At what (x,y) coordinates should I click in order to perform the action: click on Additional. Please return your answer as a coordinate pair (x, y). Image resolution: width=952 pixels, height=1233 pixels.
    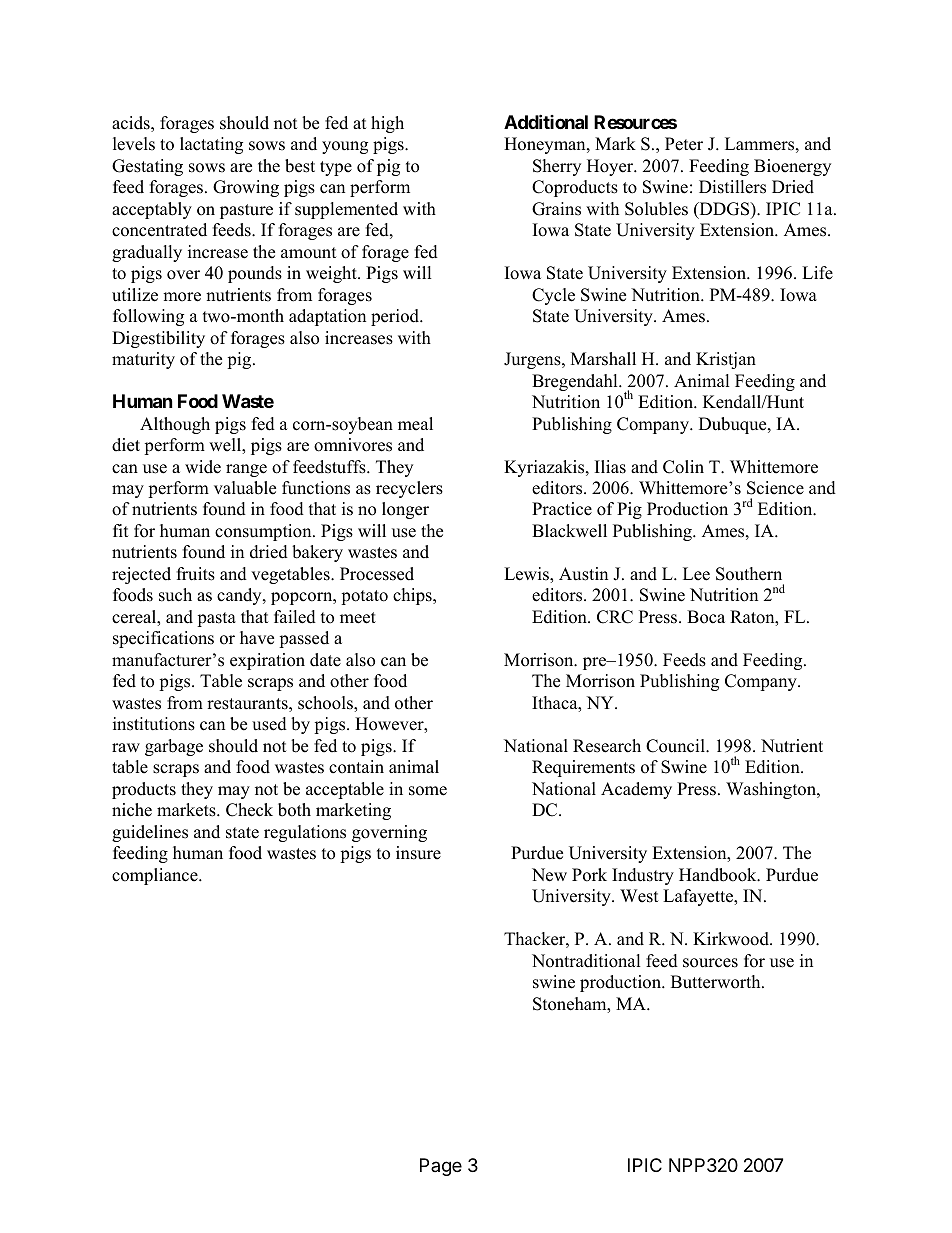
    Looking at the image, I should click on (546, 121).
